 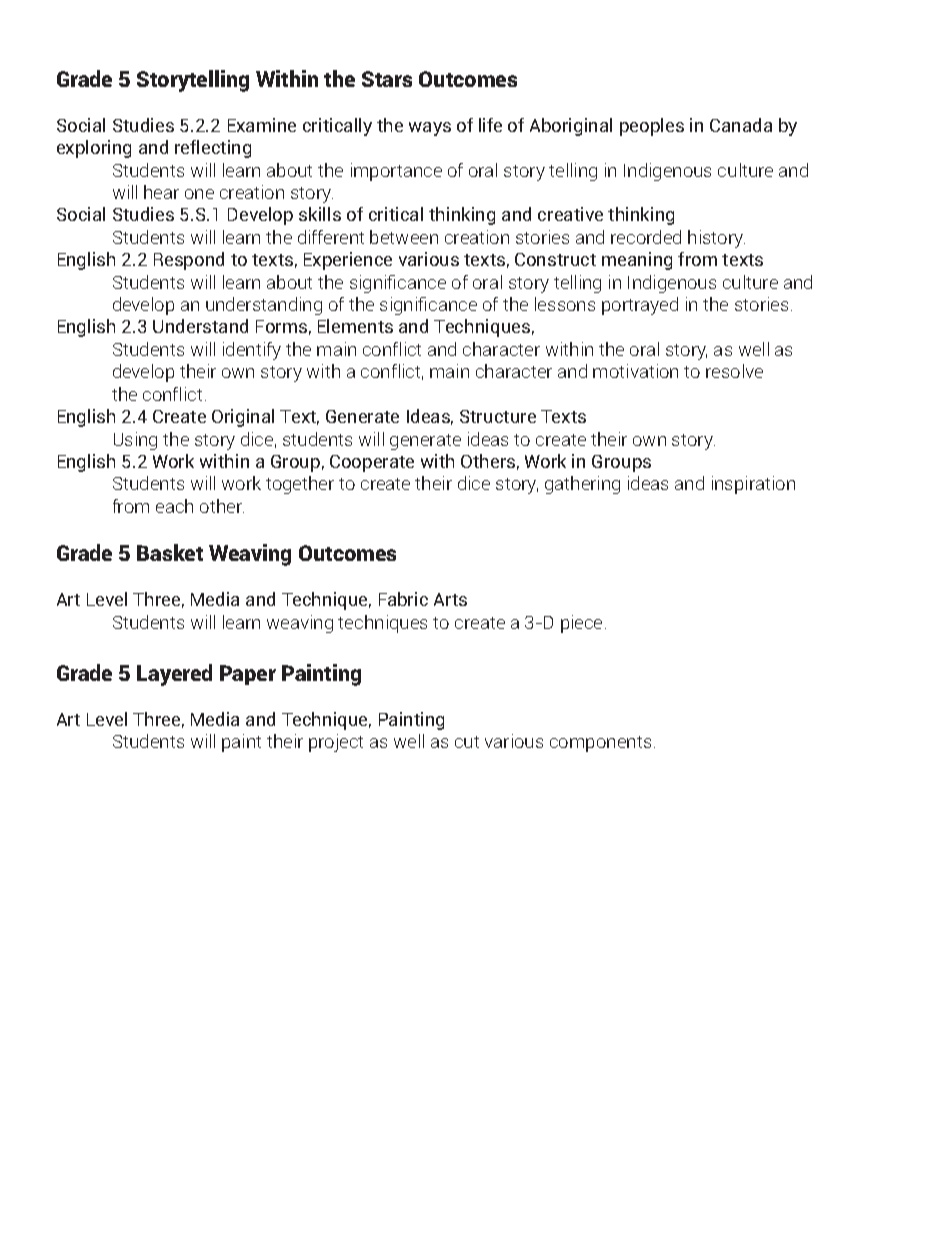 What do you see at coordinates (262, 125) in the document?
I see `Examine` at bounding box center [262, 125].
